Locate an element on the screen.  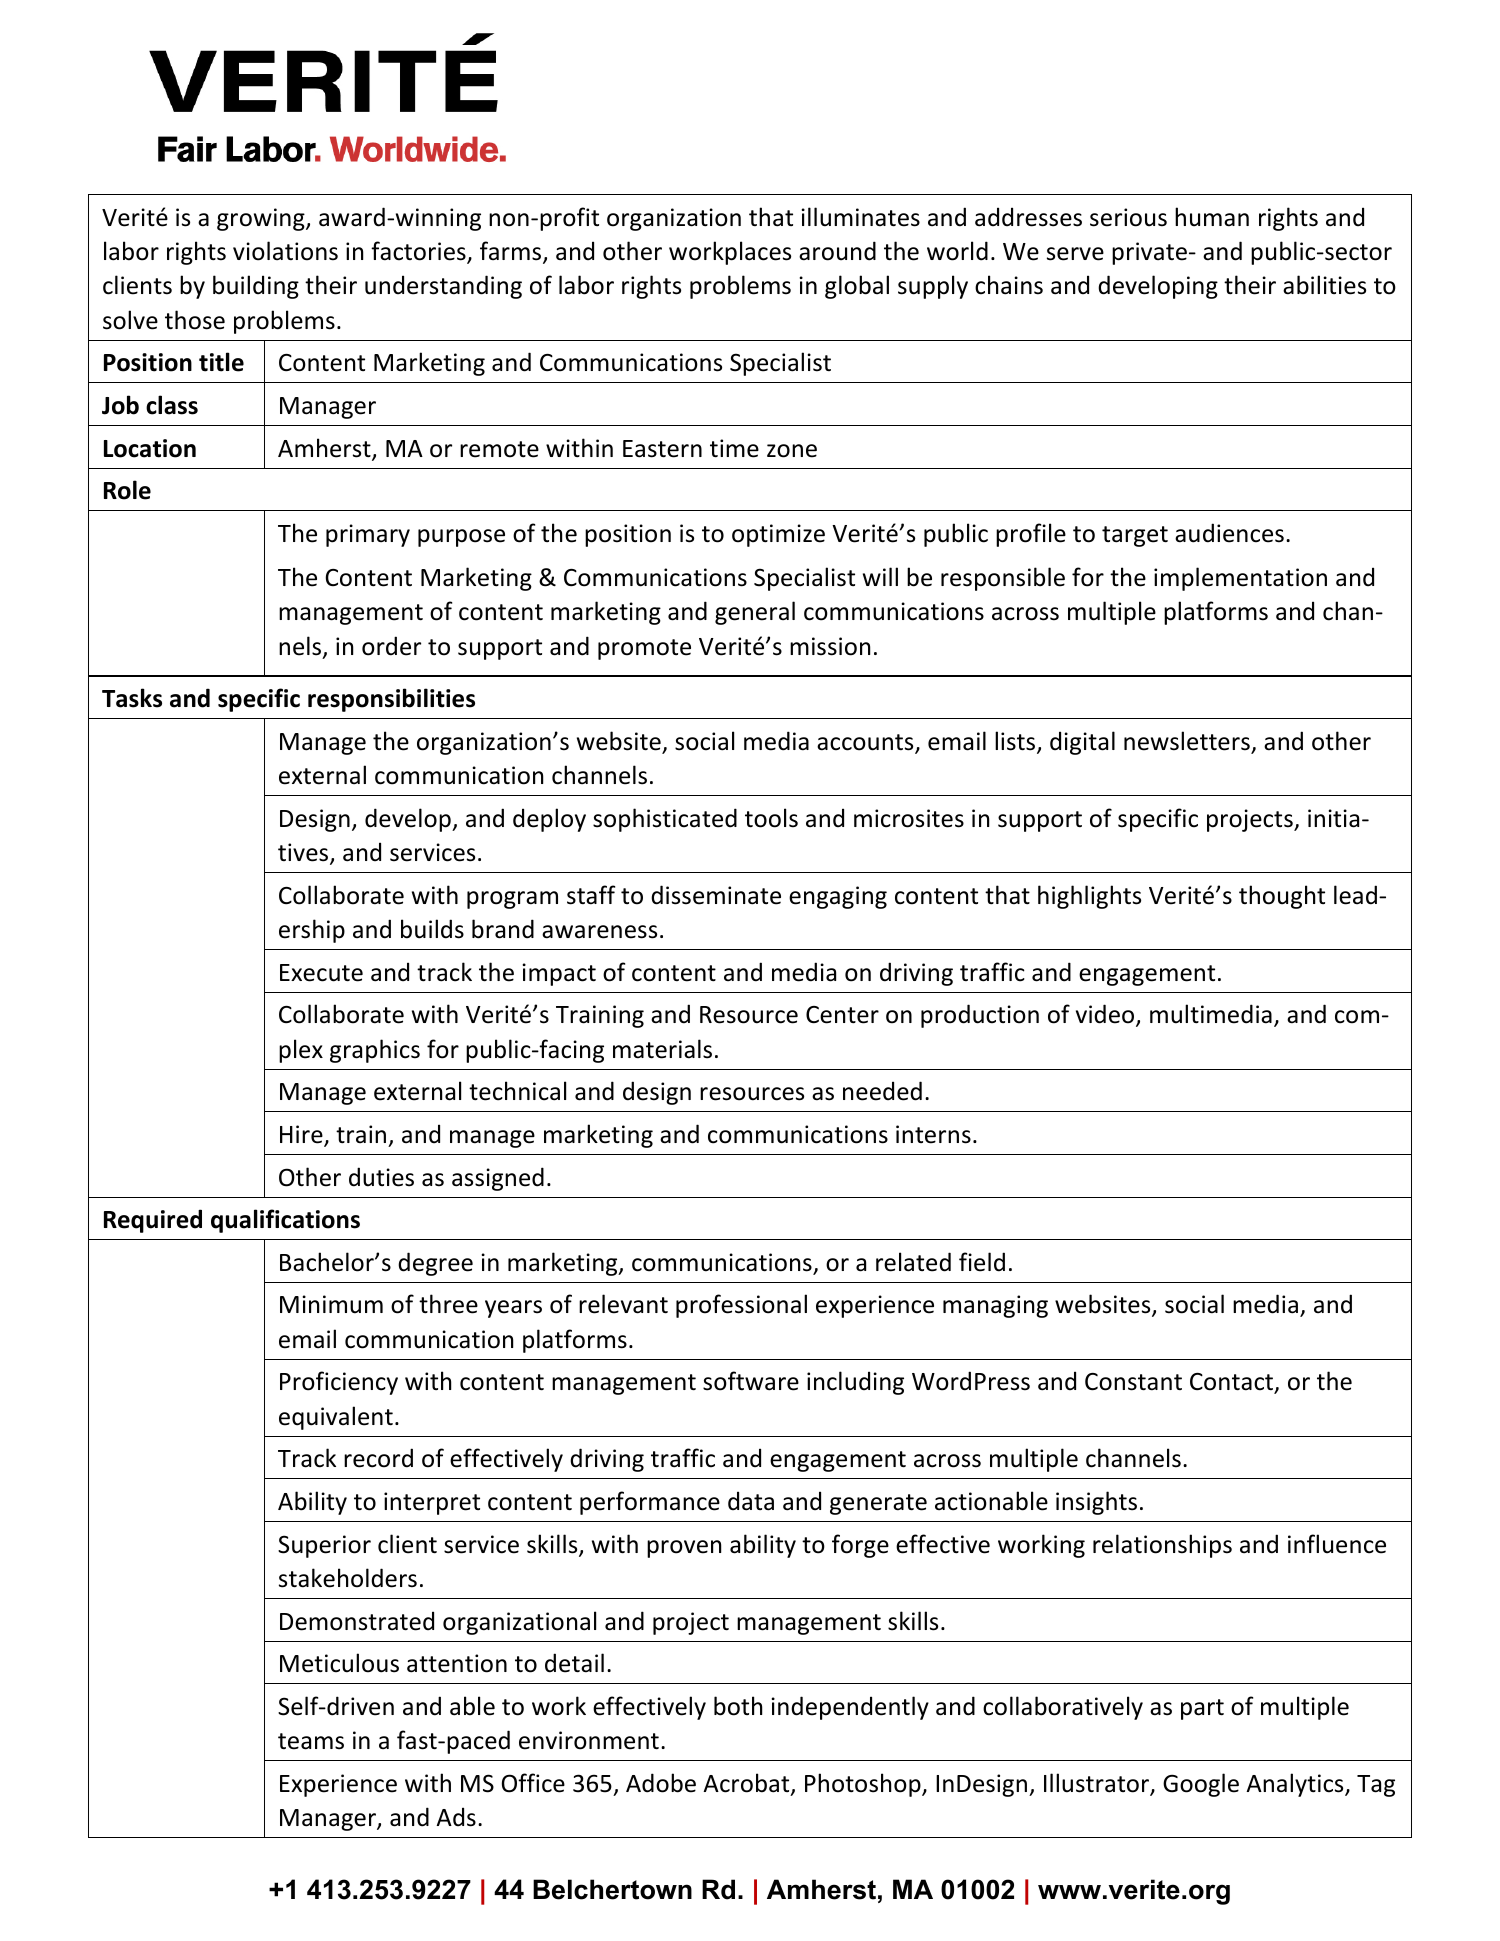
Acrobat is located at coordinates (747, 1784).
